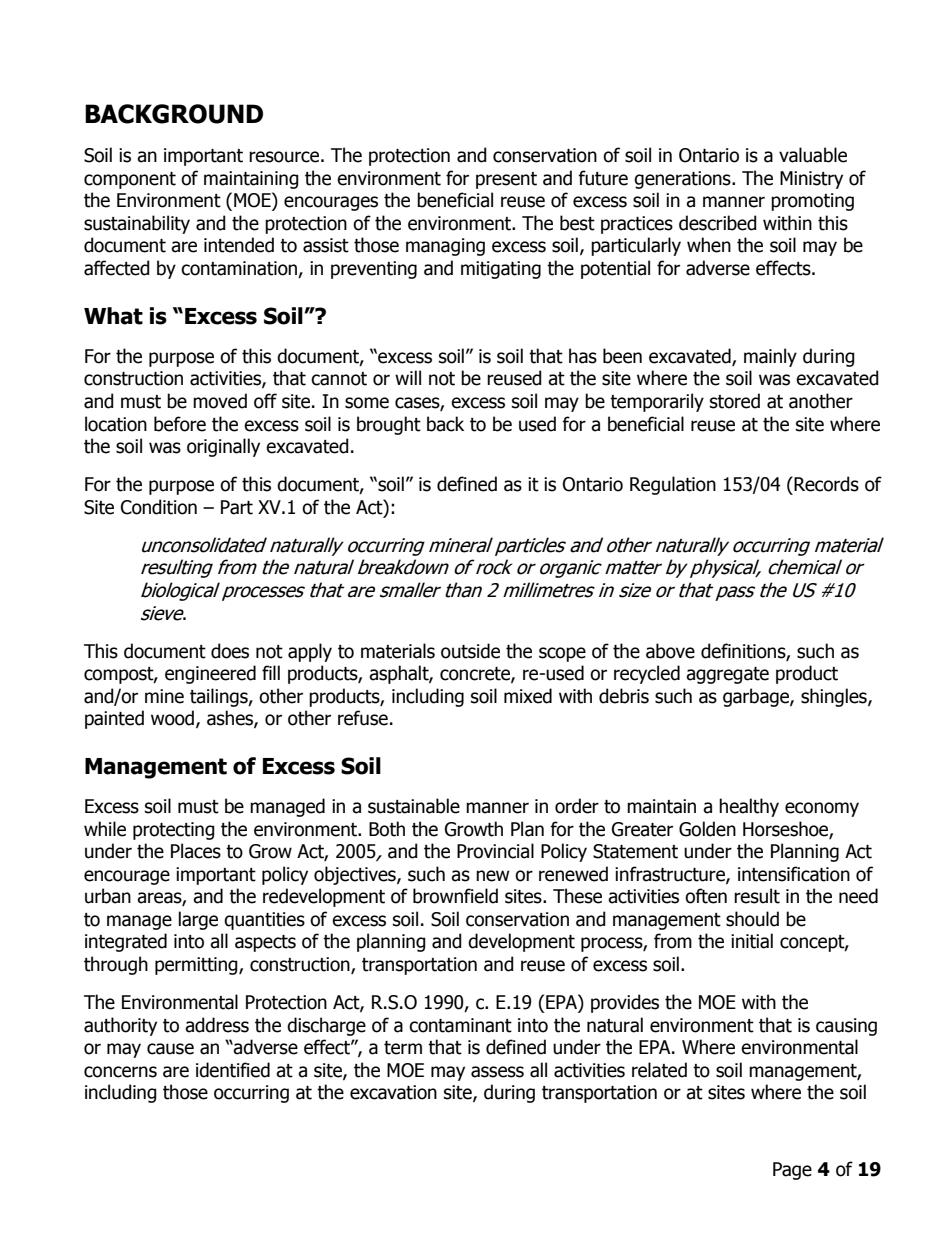 The image size is (952, 1233). What do you see at coordinates (389, 425) in the page?
I see `brought` at bounding box center [389, 425].
